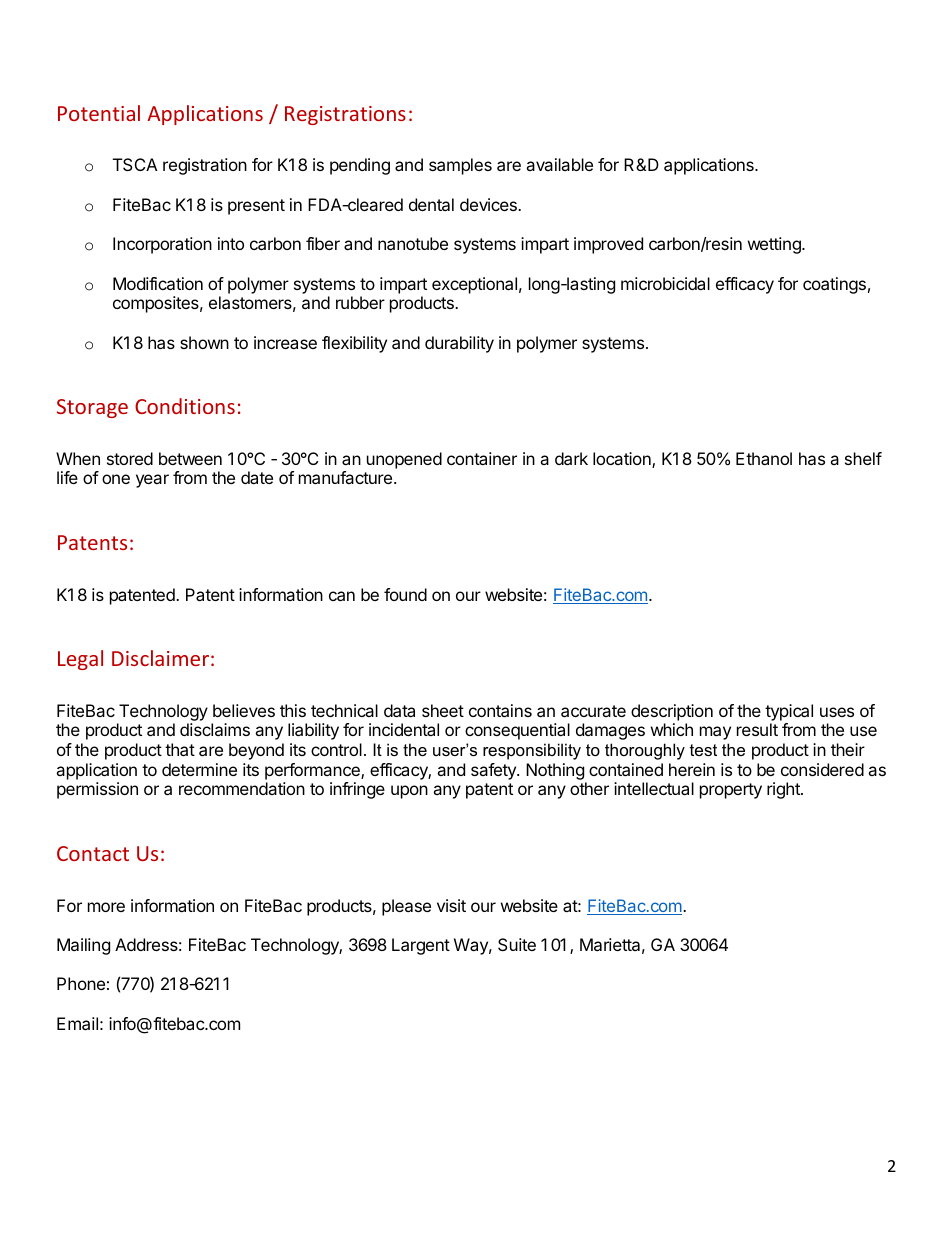 The width and height of the screenshot is (952, 1233). What do you see at coordinates (764, 458) in the screenshot?
I see `Ethanol` at bounding box center [764, 458].
